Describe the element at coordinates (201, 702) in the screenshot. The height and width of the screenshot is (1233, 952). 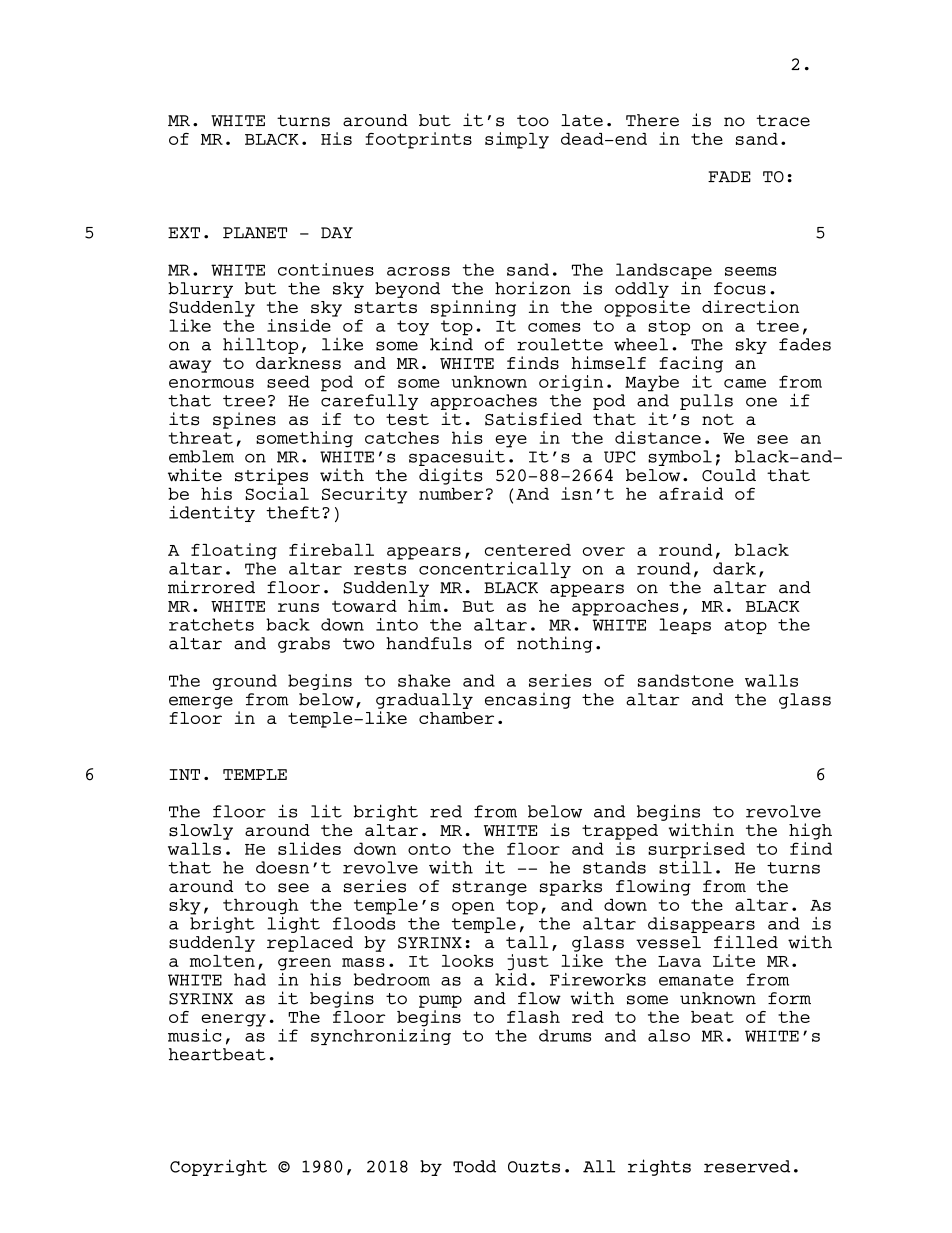
I see `emerge` at that location.
